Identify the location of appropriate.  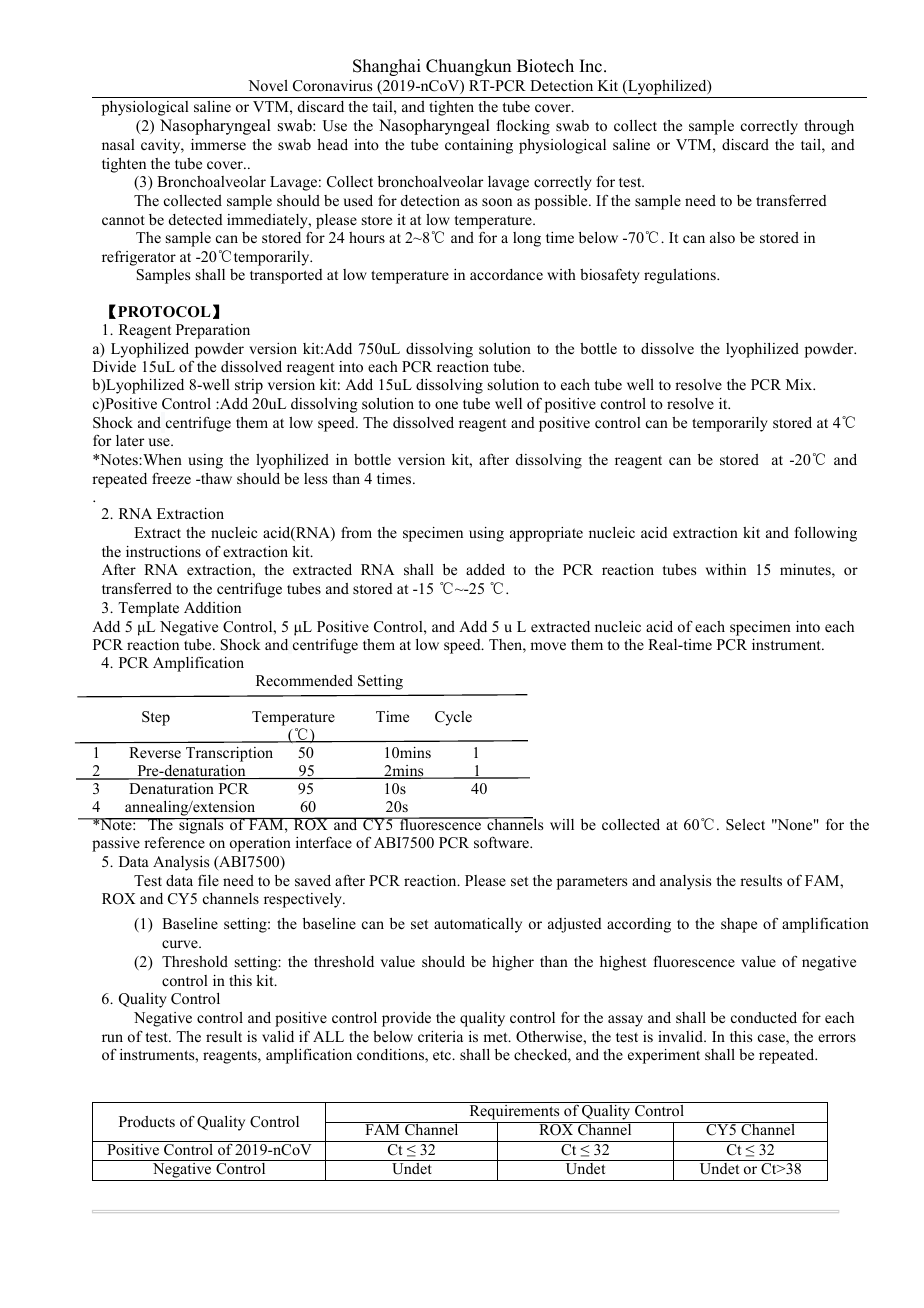
(546, 534).
